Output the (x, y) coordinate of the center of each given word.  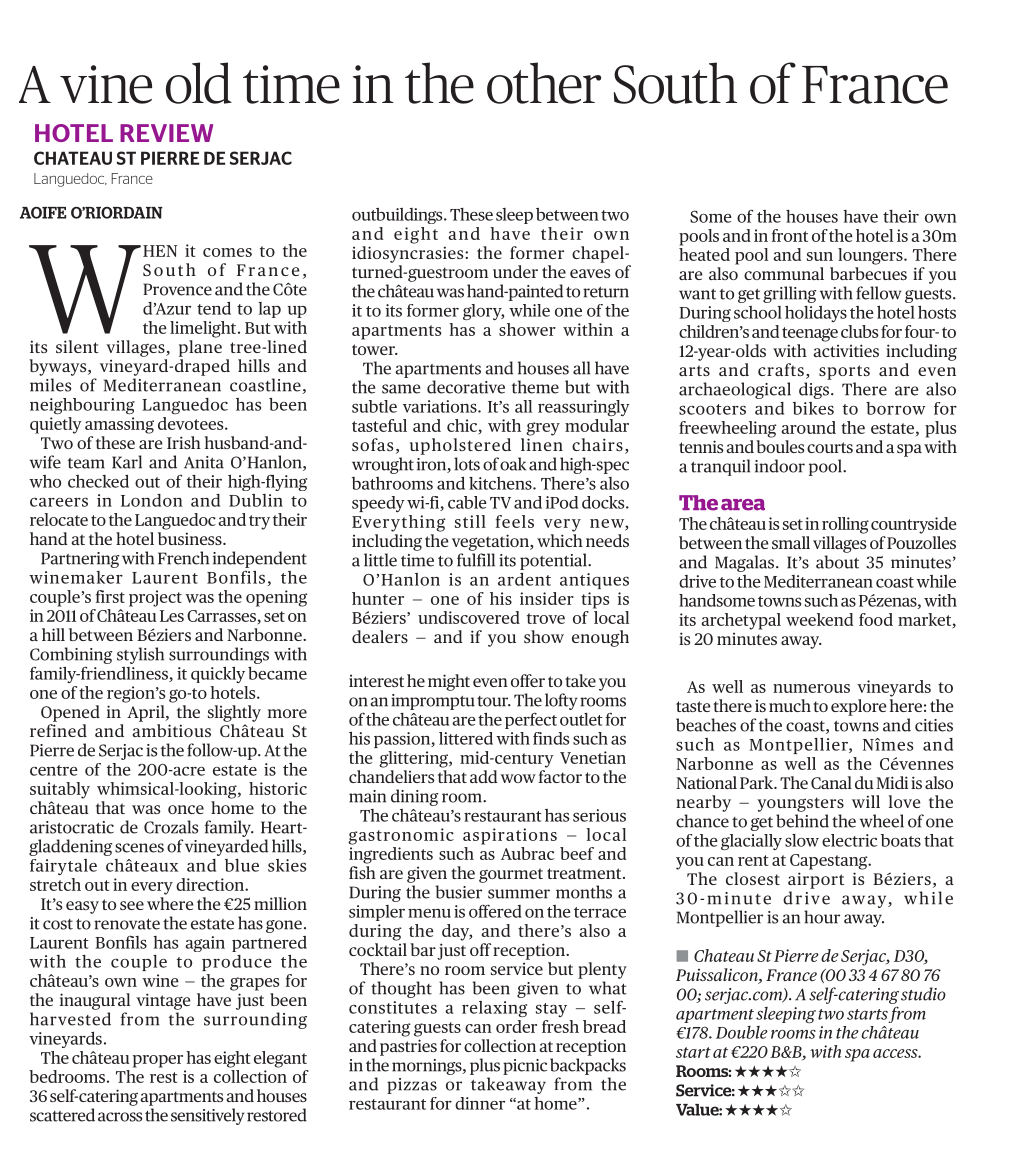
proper (158, 1061)
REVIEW (166, 133)
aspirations (510, 836)
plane (200, 348)
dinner (480, 1103)
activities (846, 350)
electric (849, 840)
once (186, 809)
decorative (466, 387)
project (155, 598)
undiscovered (469, 617)
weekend (819, 619)
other (544, 83)
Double (742, 1032)
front (790, 235)
